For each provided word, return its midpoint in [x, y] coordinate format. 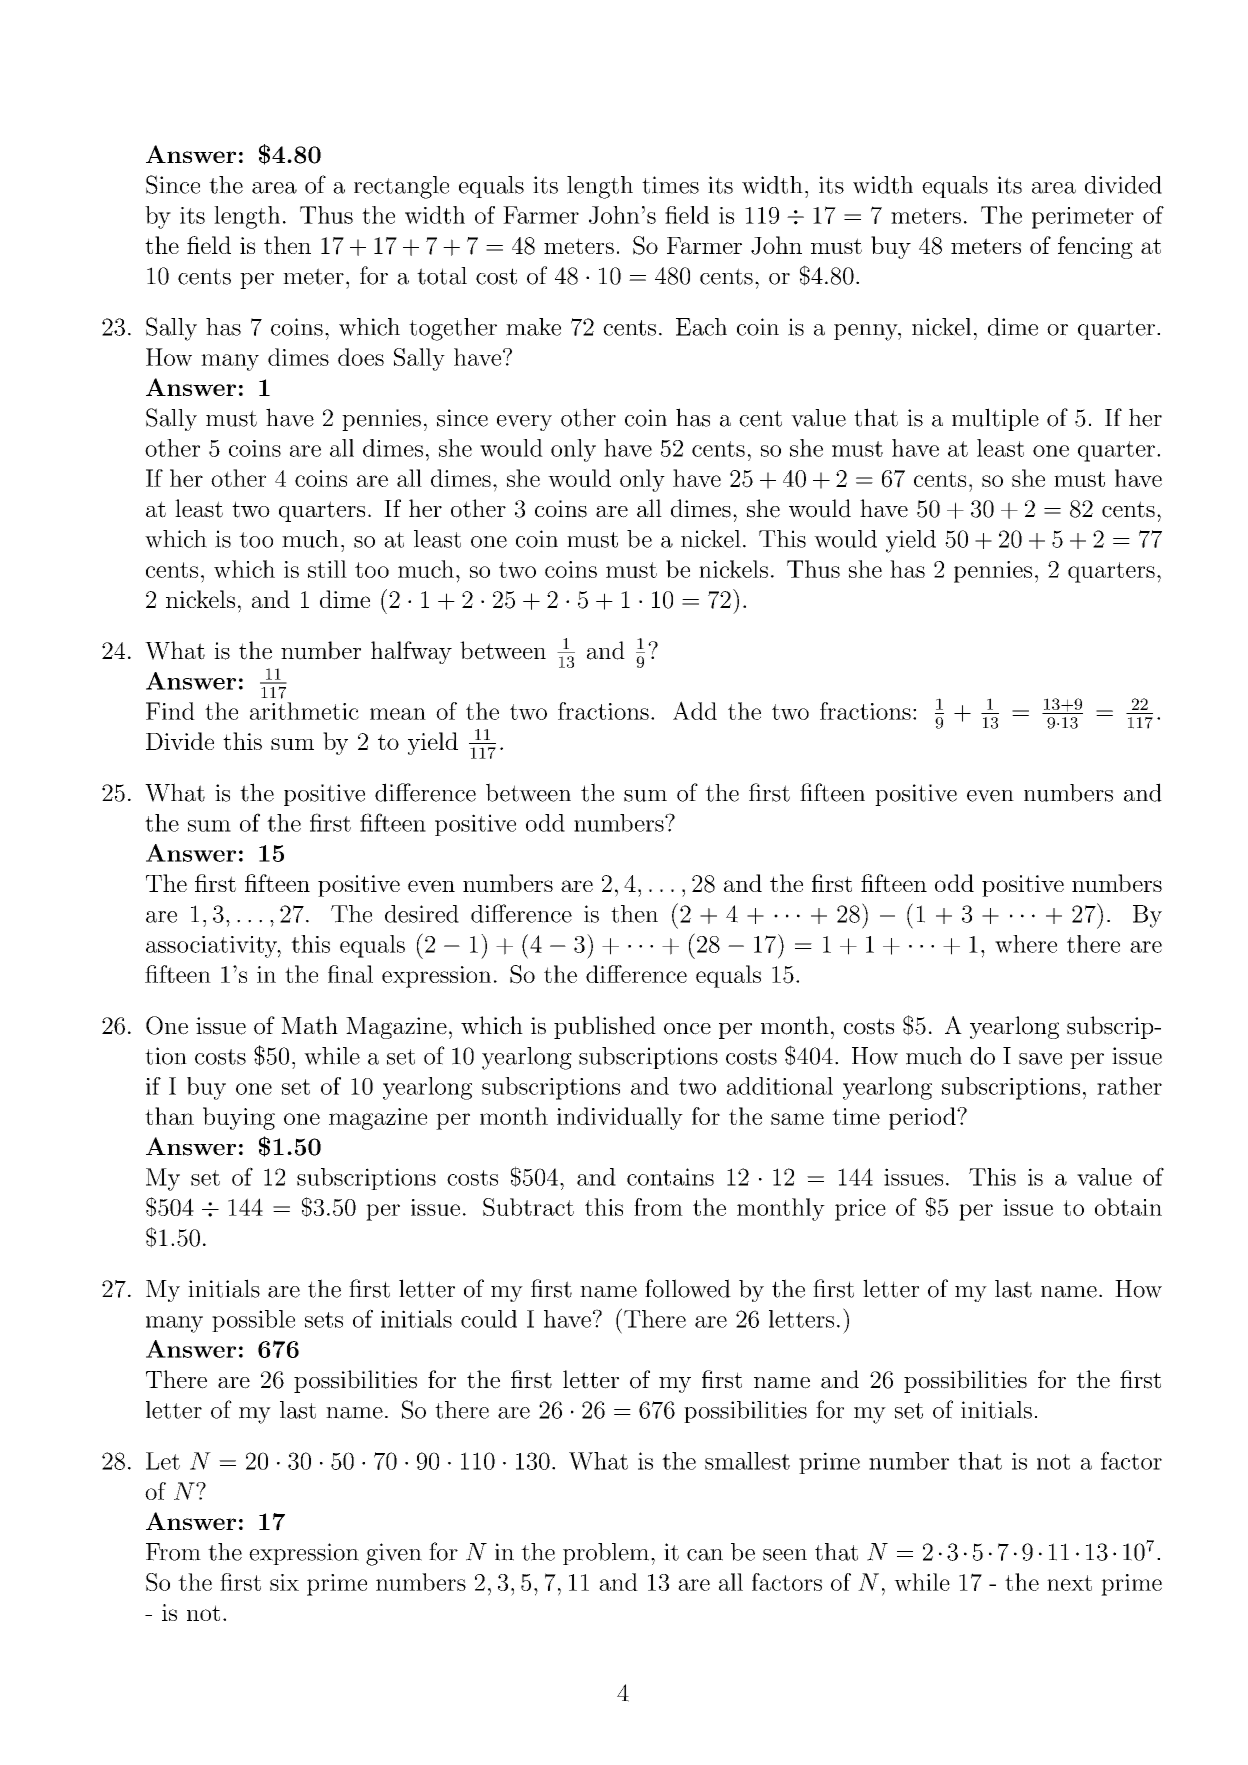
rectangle [401, 187]
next [1069, 1583]
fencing [1095, 247]
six [284, 1582]
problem [606, 1554]
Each [701, 327]
